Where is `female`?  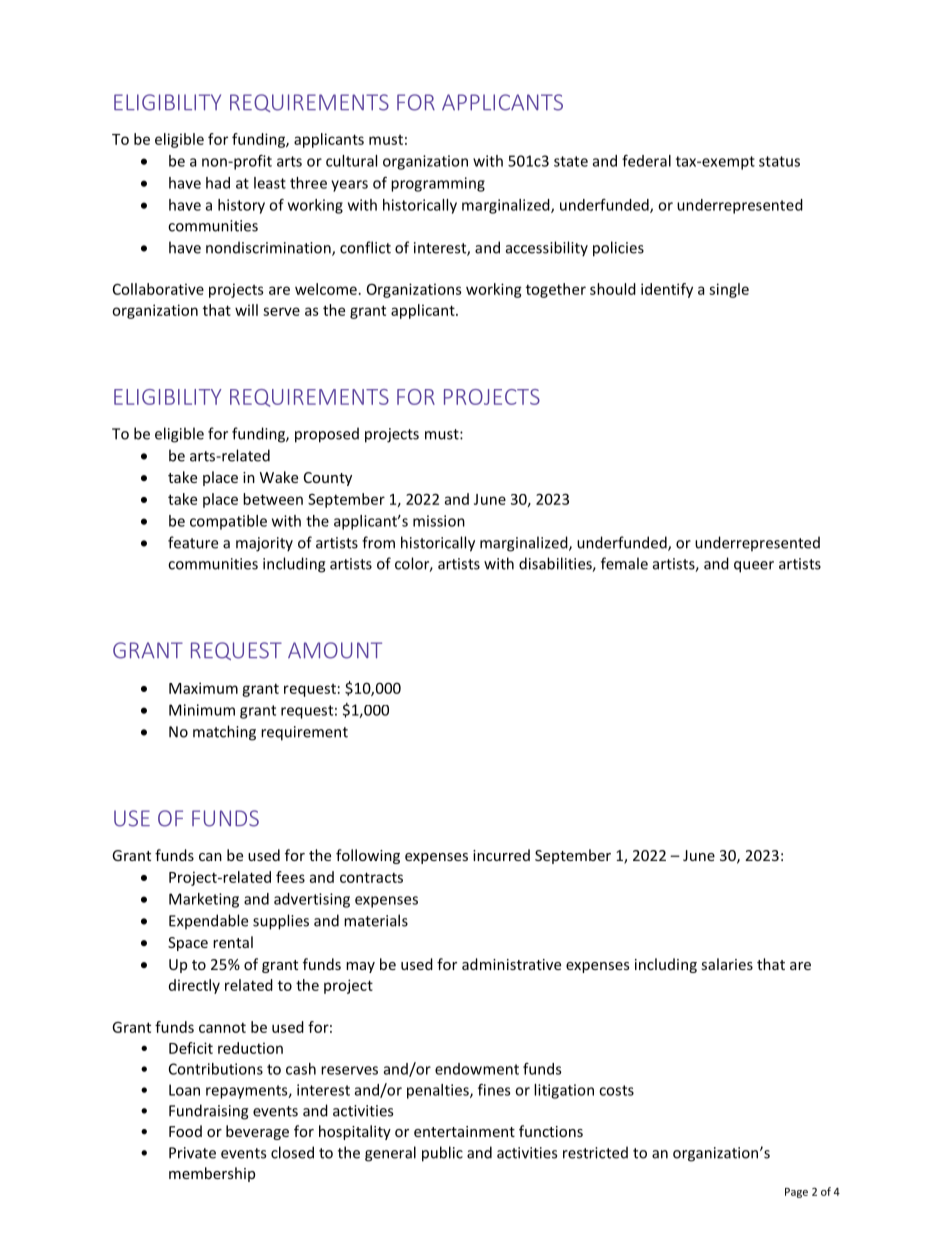
female is located at coordinates (624, 563).
